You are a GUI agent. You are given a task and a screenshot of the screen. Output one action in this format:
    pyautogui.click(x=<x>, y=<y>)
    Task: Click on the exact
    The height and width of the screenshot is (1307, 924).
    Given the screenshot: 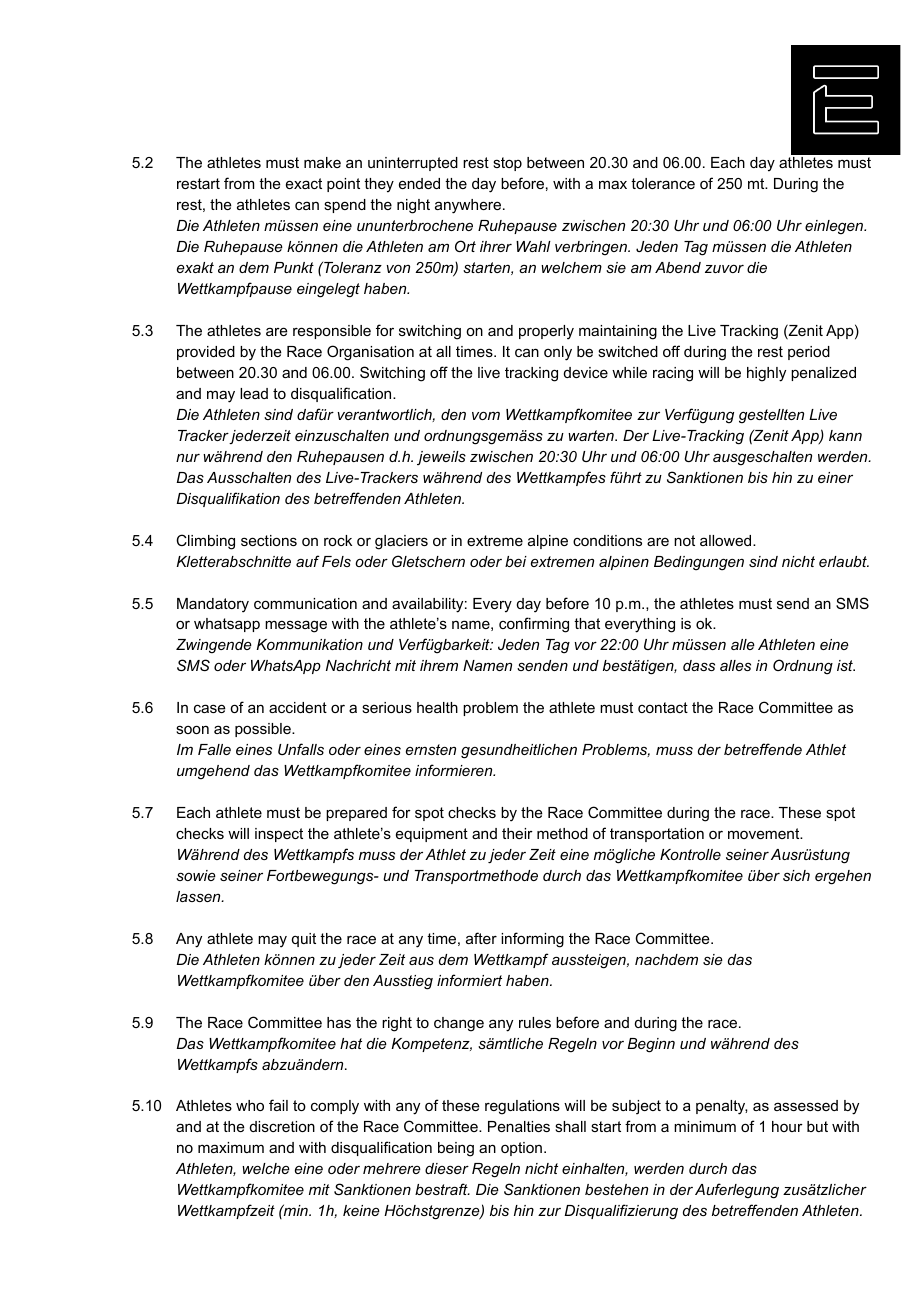 What is the action you would take?
    pyautogui.click(x=304, y=183)
